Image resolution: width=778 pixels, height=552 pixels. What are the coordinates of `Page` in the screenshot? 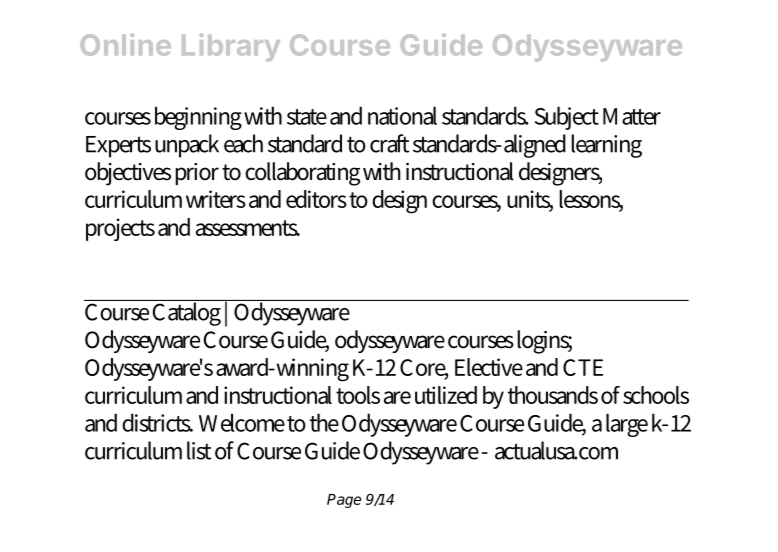 It's located at (344, 501).
